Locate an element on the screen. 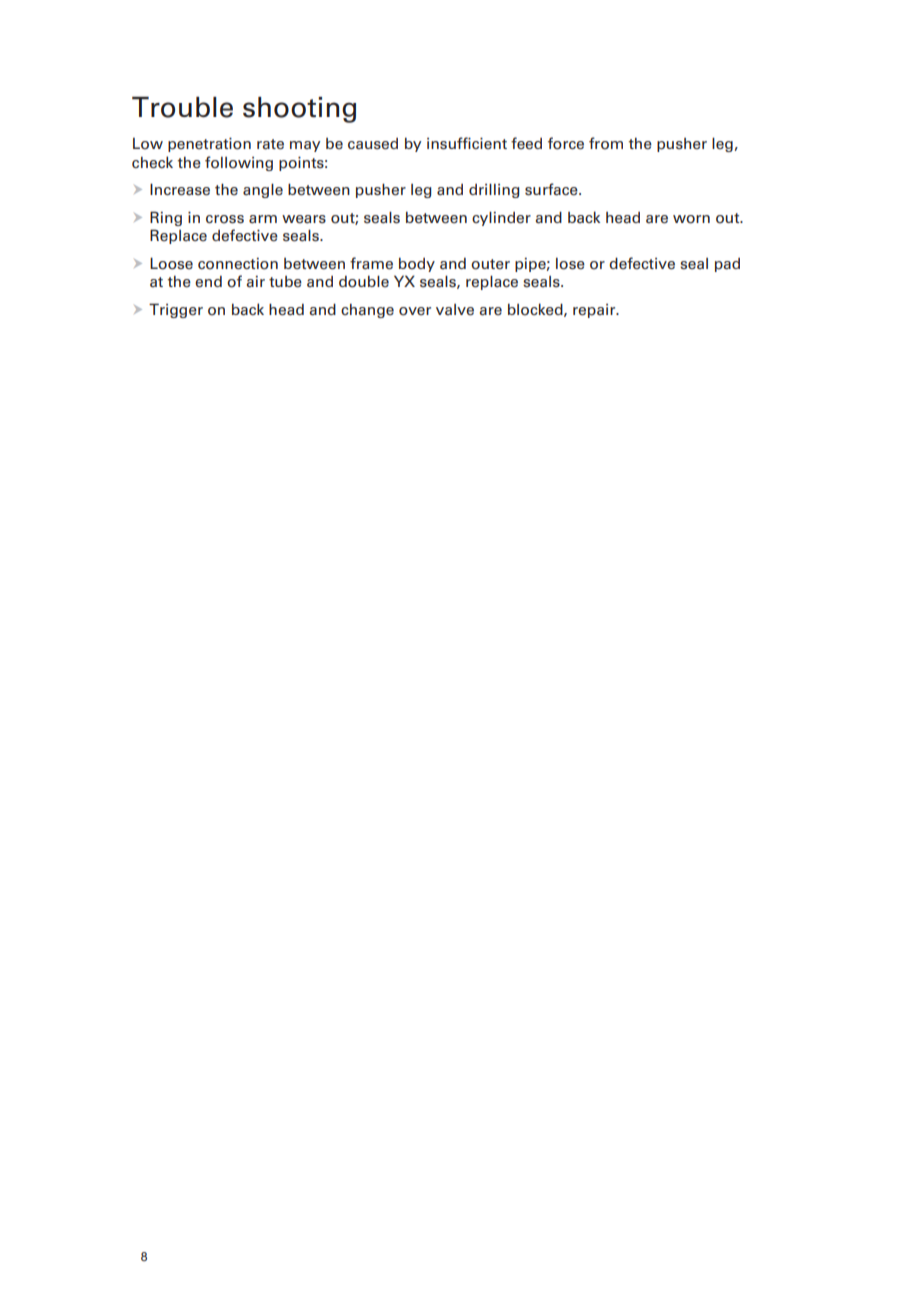  valve is located at coordinates (455, 310).
